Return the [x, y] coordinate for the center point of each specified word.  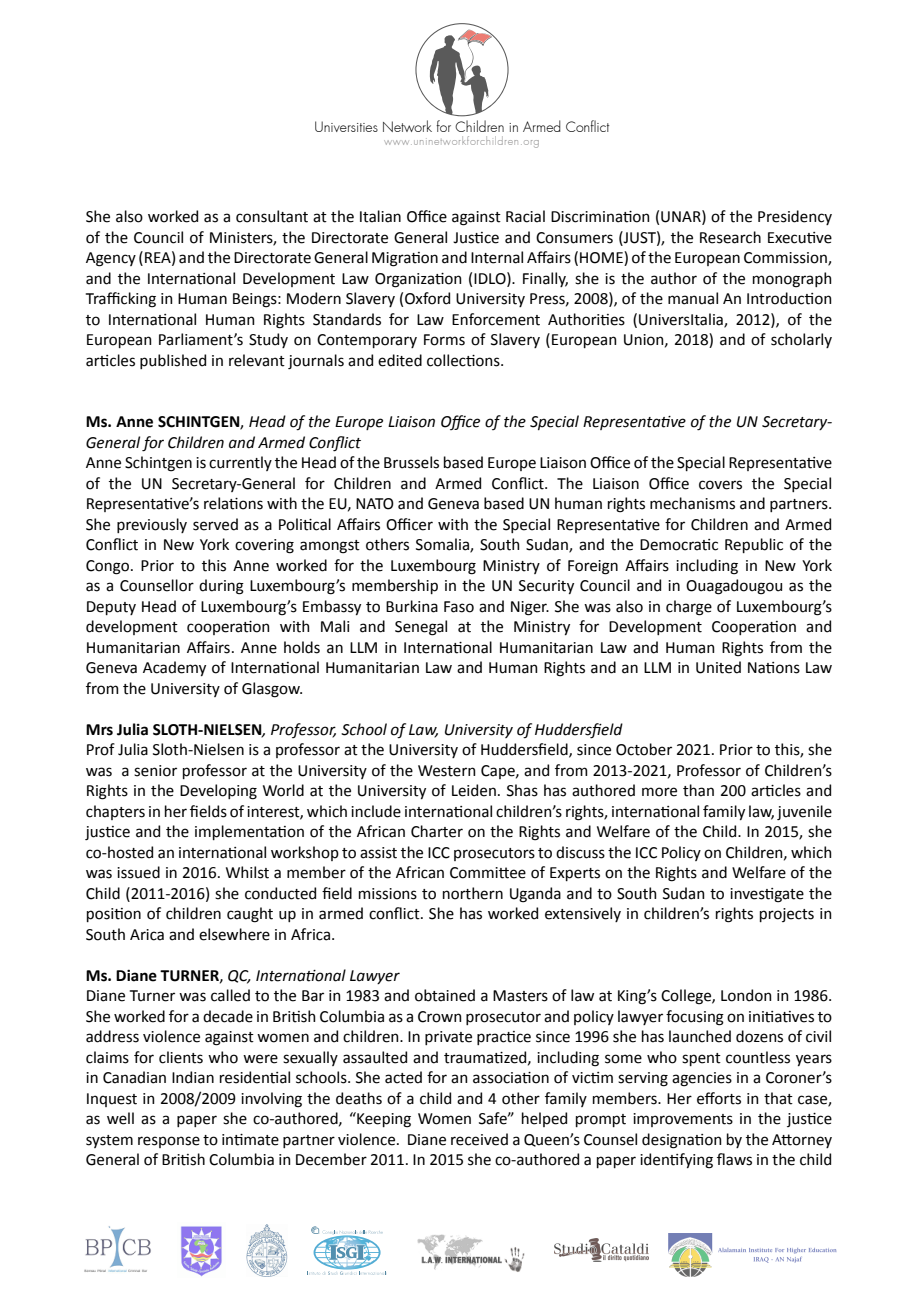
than [698, 790]
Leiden [474, 790]
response [169, 1142]
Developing [218, 792]
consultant [272, 216]
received [479, 1139]
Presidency [795, 217]
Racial [525, 216]
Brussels [411, 462]
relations [233, 503]
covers [720, 485]
